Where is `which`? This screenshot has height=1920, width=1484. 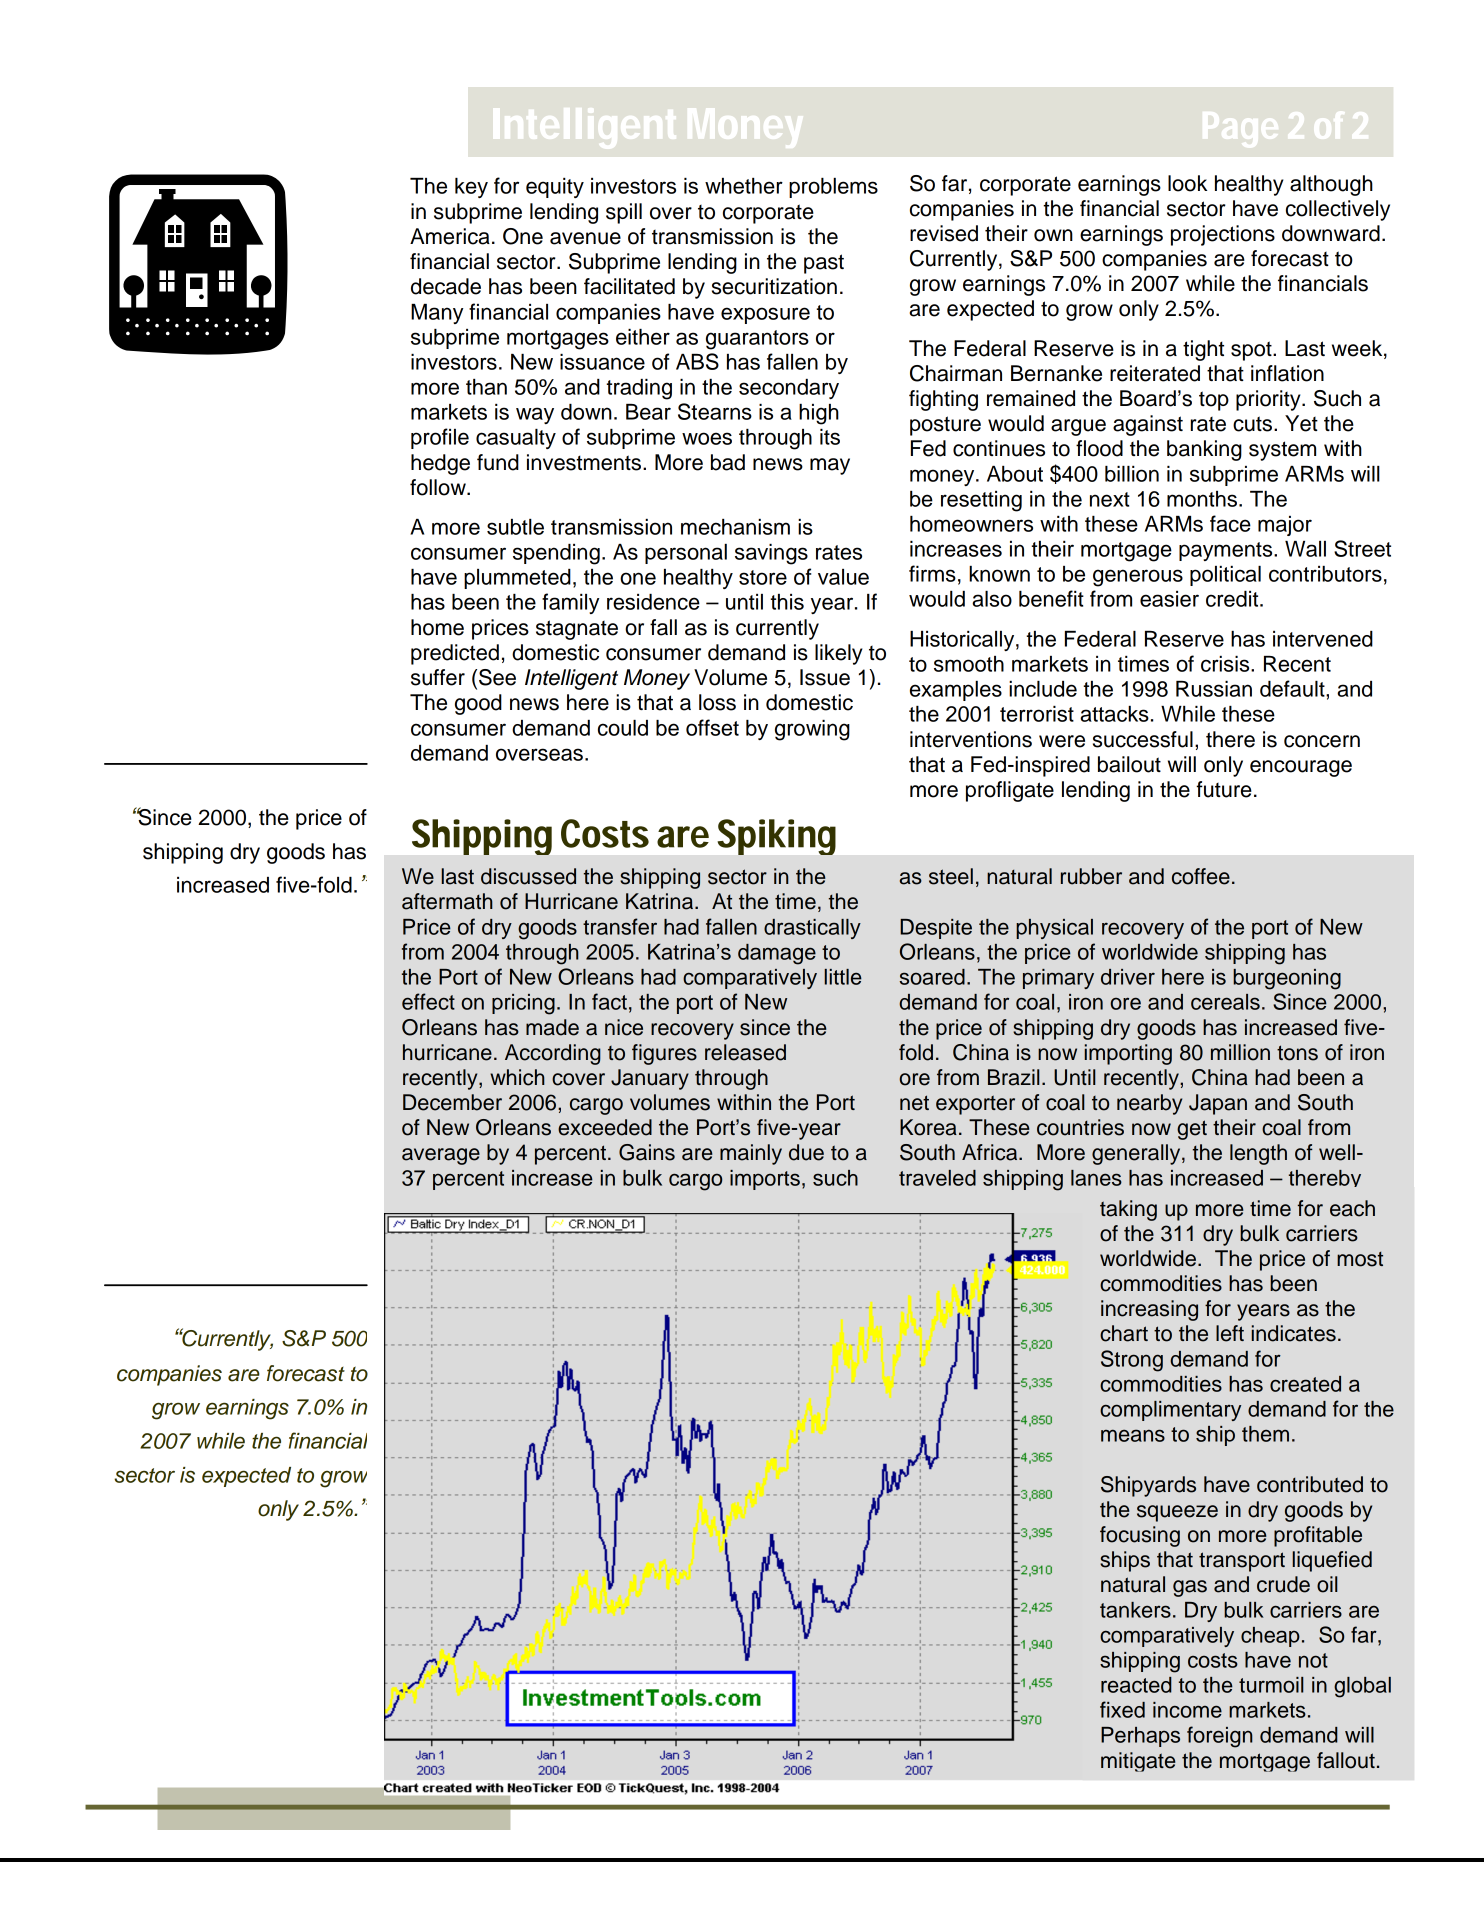 which is located at coordinates (517, 1077).
